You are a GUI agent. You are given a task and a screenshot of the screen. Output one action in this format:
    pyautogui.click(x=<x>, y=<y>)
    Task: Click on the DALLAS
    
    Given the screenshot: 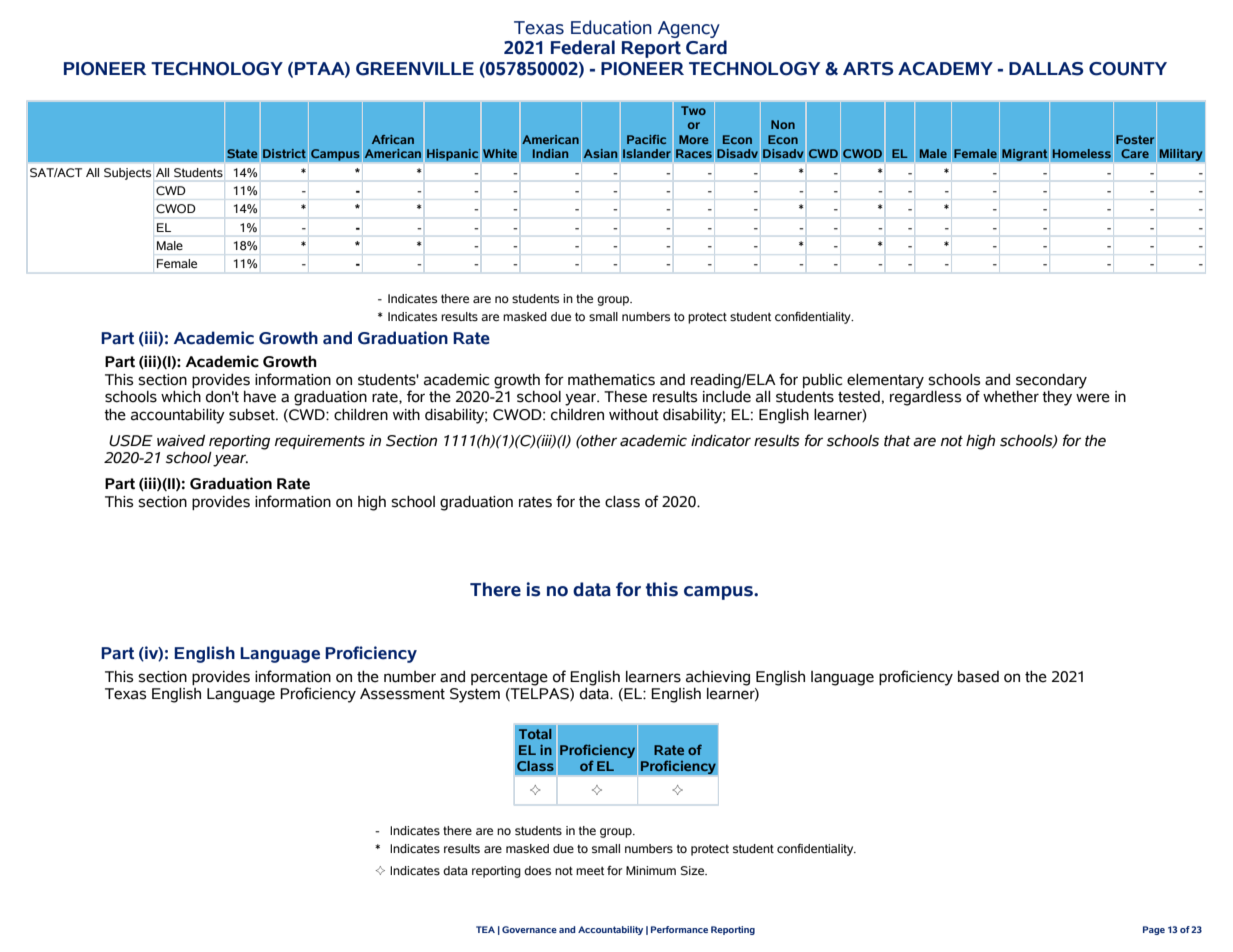 What is the action you would take?
    pyautogui.click(x=1046, y=69)
